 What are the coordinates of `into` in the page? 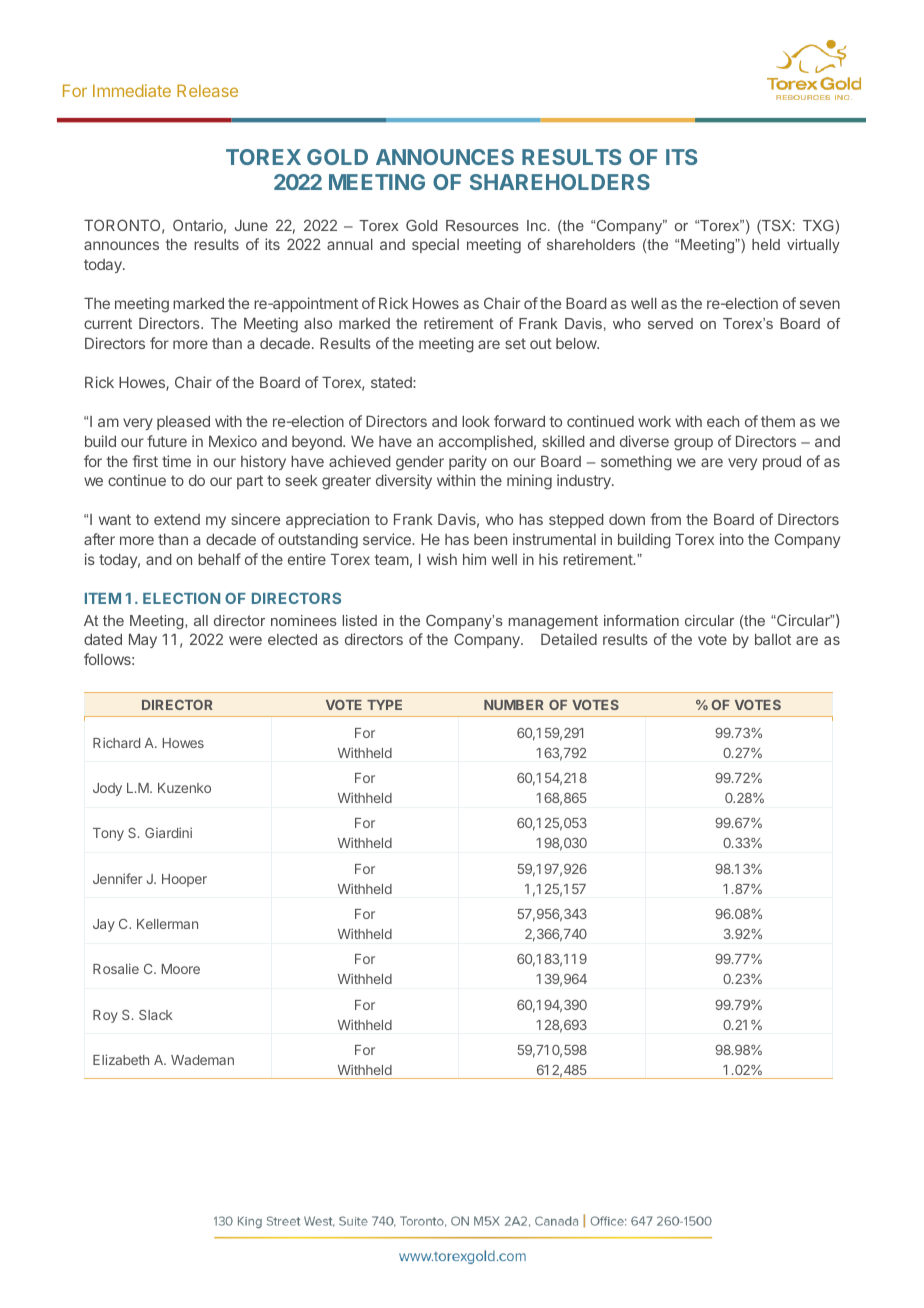 It's located at (732, 539).
